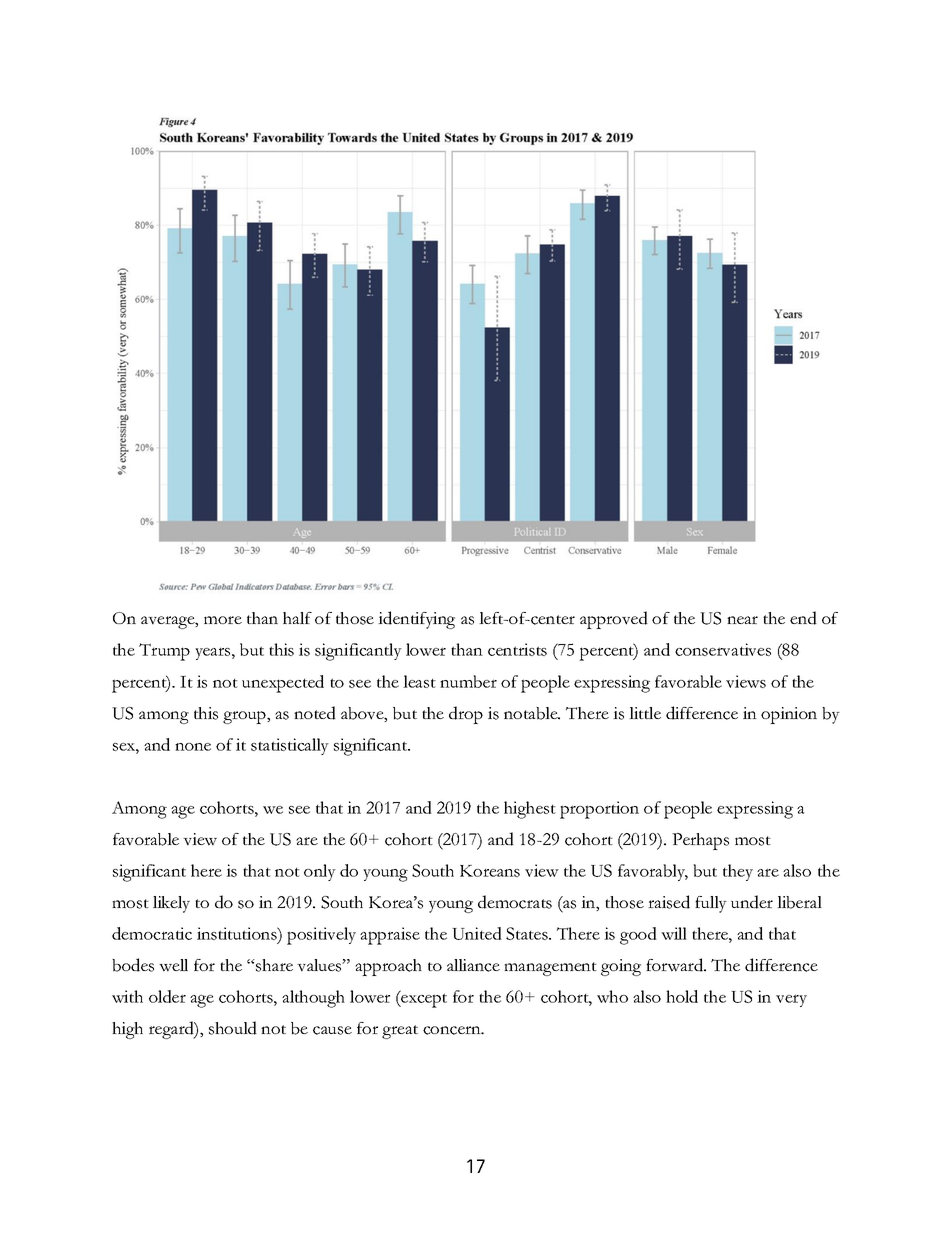 The height and width of the screenshot is (1233, 952). Describe the element at coordinates (193, 747) in the screenshot. I see `none` at that location.
